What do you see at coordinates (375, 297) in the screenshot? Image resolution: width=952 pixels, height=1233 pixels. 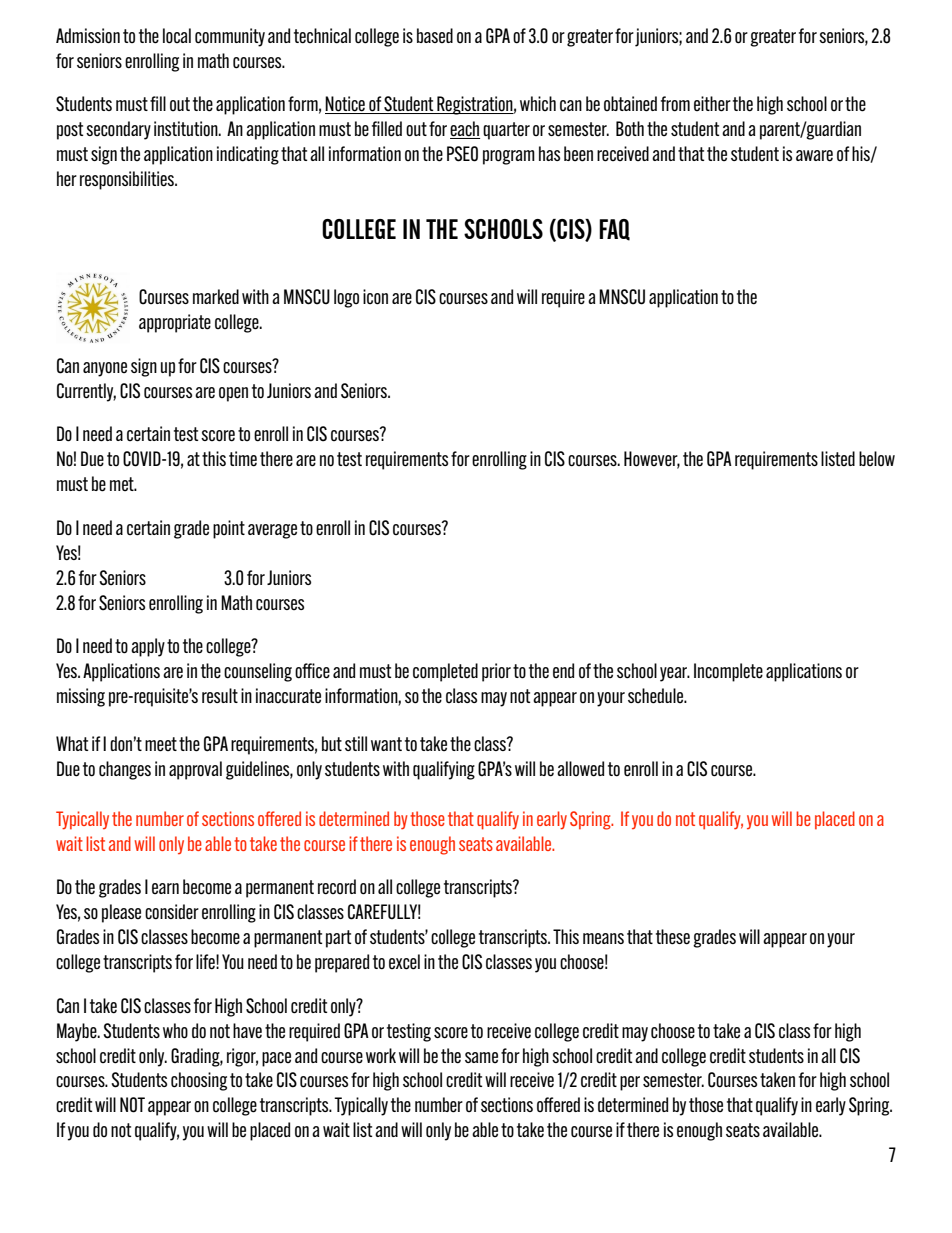 I see `icon` at bounding box center [375, 297].
